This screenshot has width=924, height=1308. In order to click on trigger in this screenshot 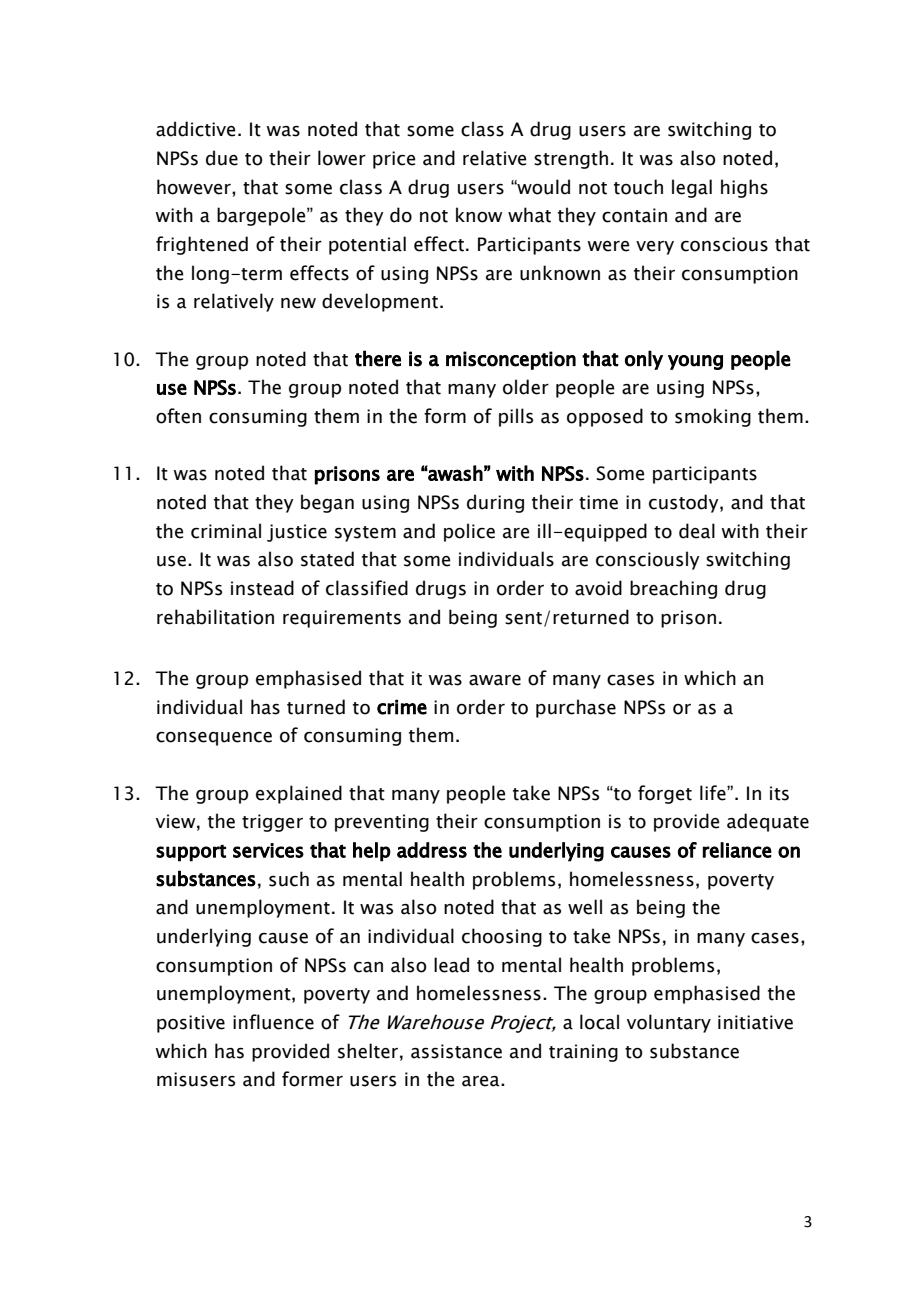, I will do `click(272, 823)`.
